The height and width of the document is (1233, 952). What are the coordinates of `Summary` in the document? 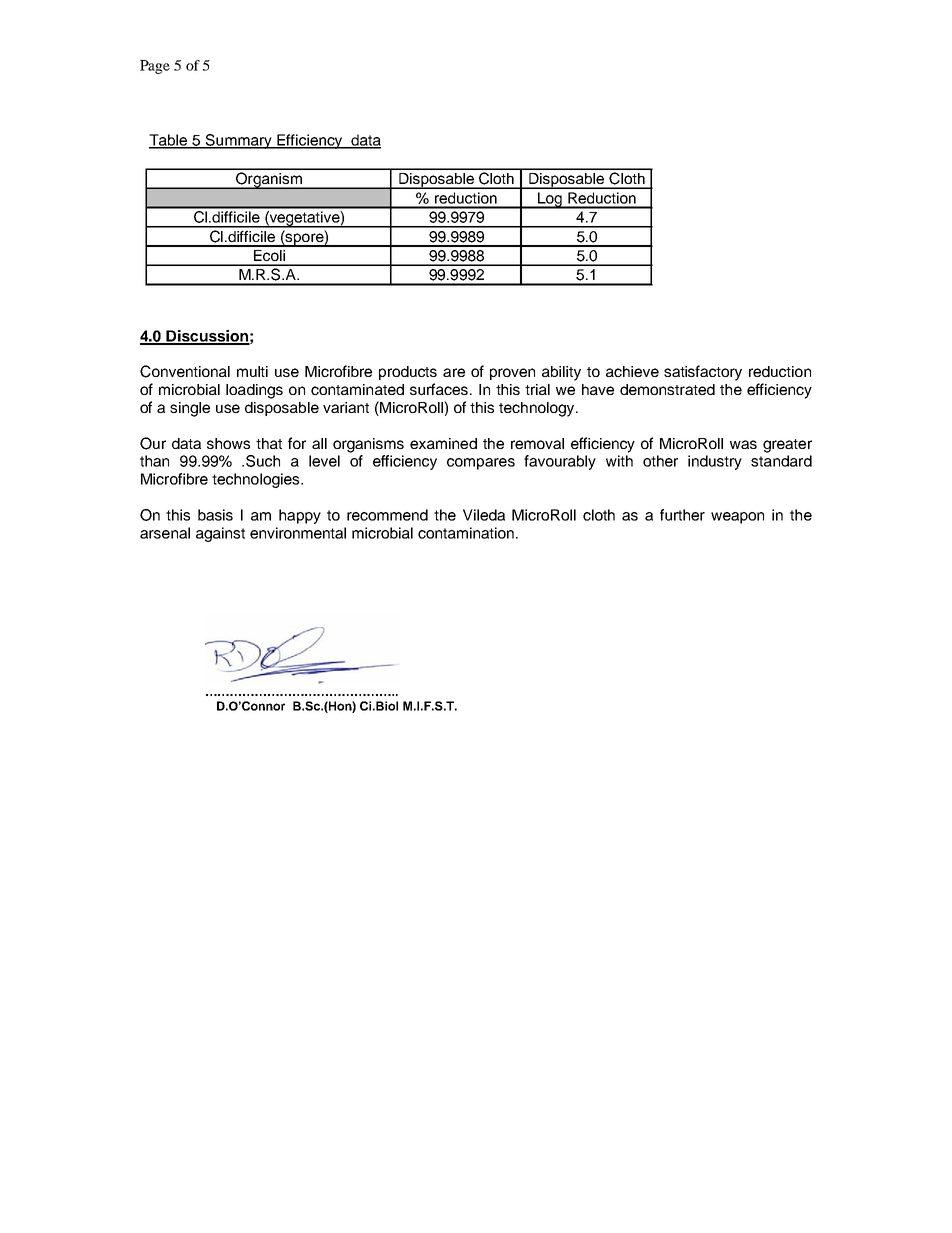 It's located at (239, 141).
